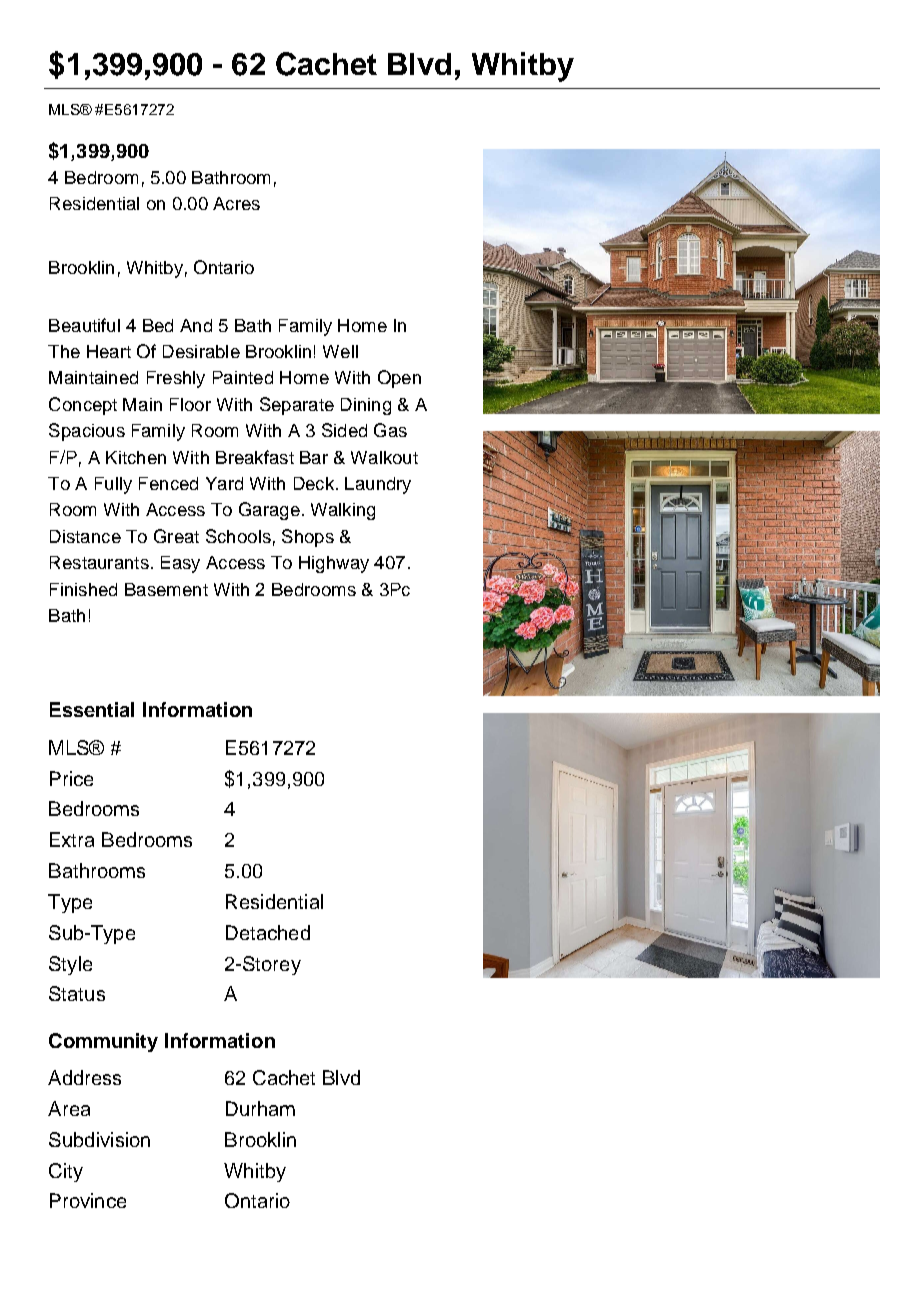  What do you see at coordinates (236, 203) in the image?
I see `Acres` at bounding box center [236, 203].
